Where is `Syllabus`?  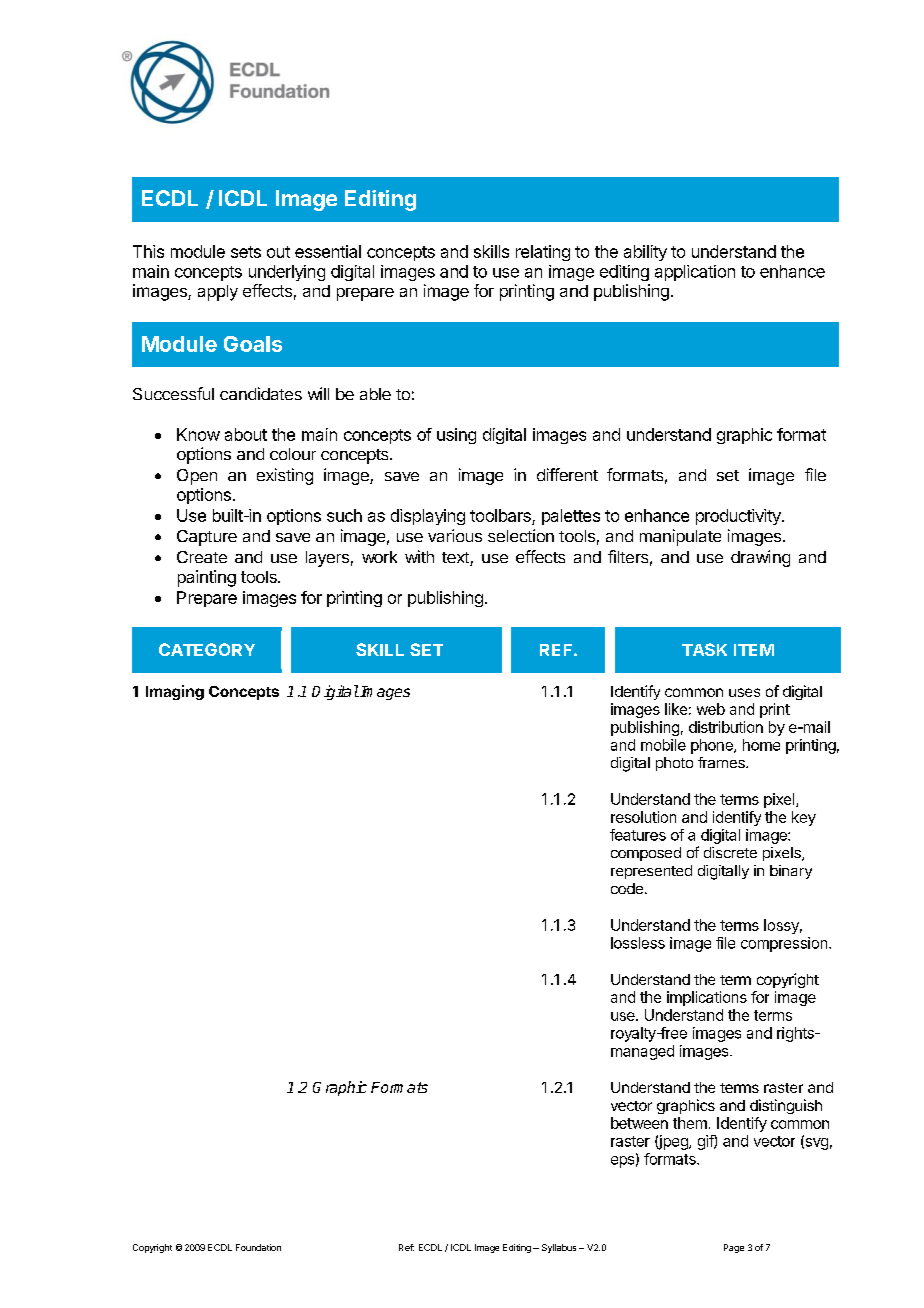 Syllabus is located at coordinates (559, 1248).
